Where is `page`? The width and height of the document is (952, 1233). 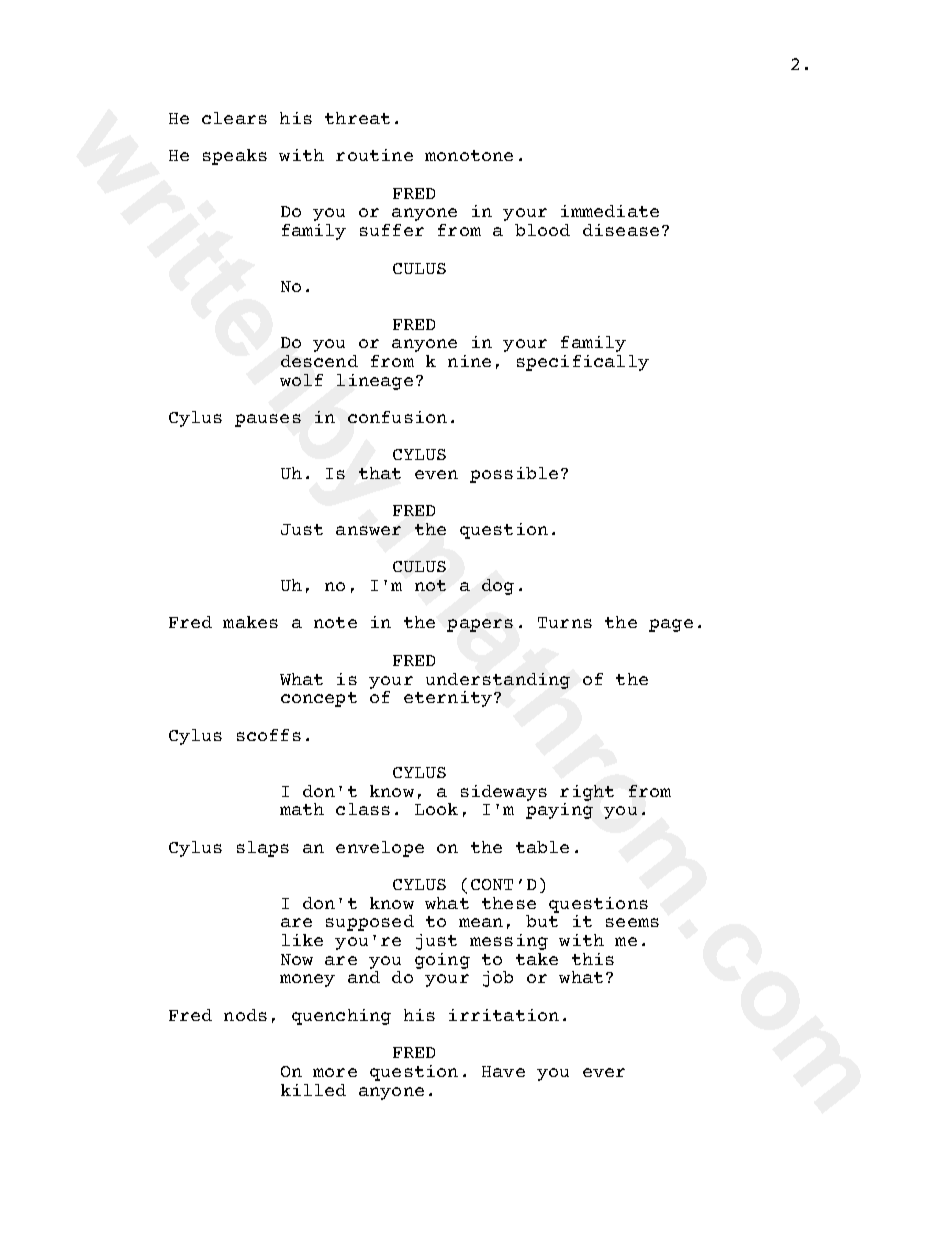 page is located at coordinates (671, 625).
